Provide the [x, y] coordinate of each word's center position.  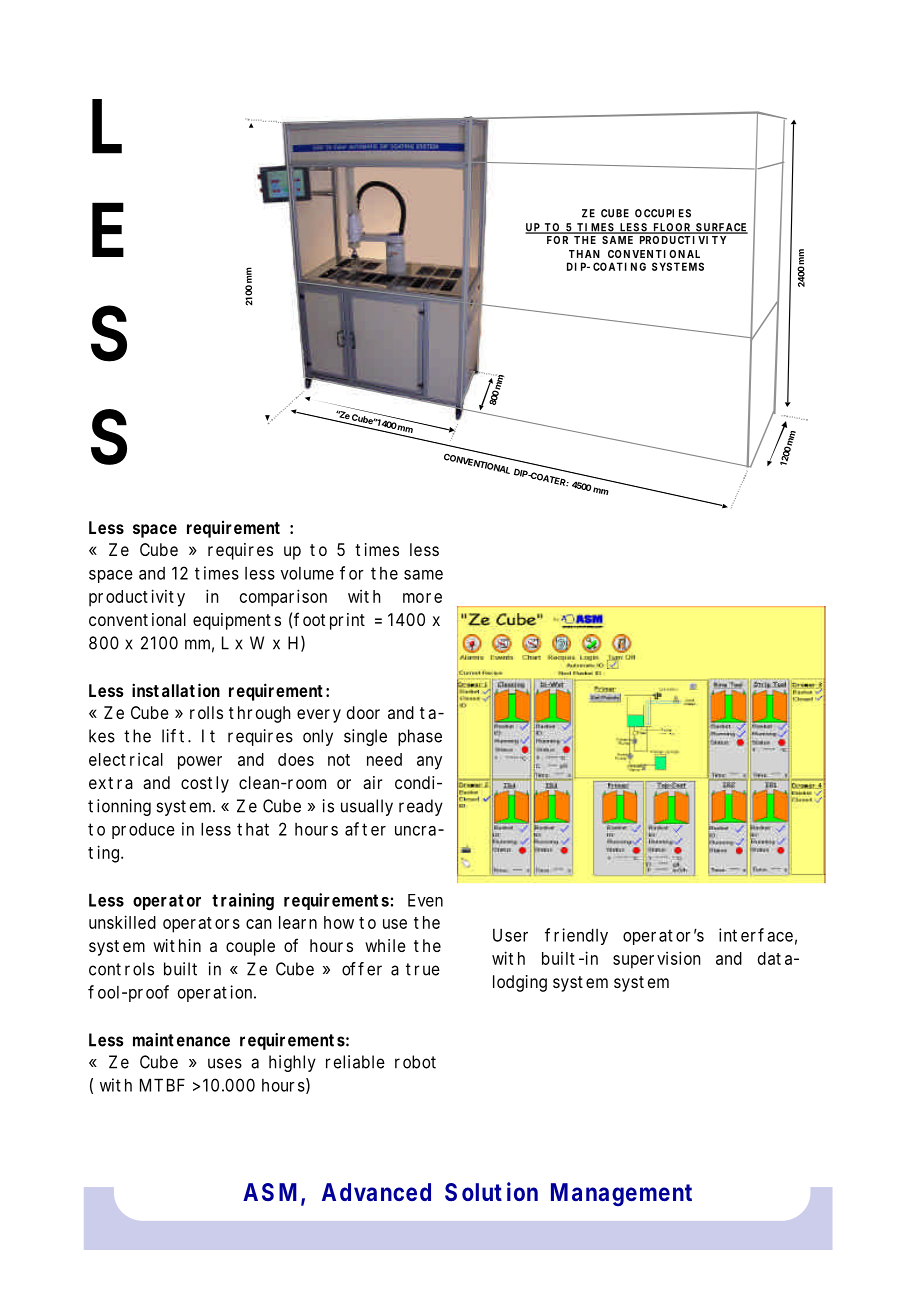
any [429, 763]
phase [420, 737]
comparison [283, 598]
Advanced [376, 1192]
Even [425, 900]
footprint [329, 621]
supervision [657, 960]
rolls [206, 712]
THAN [584, 254]
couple [250, 947]
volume [307, 573]
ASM [270, 1192]
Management [621, 1194]
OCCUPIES [663, 213]
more [422, 598]
